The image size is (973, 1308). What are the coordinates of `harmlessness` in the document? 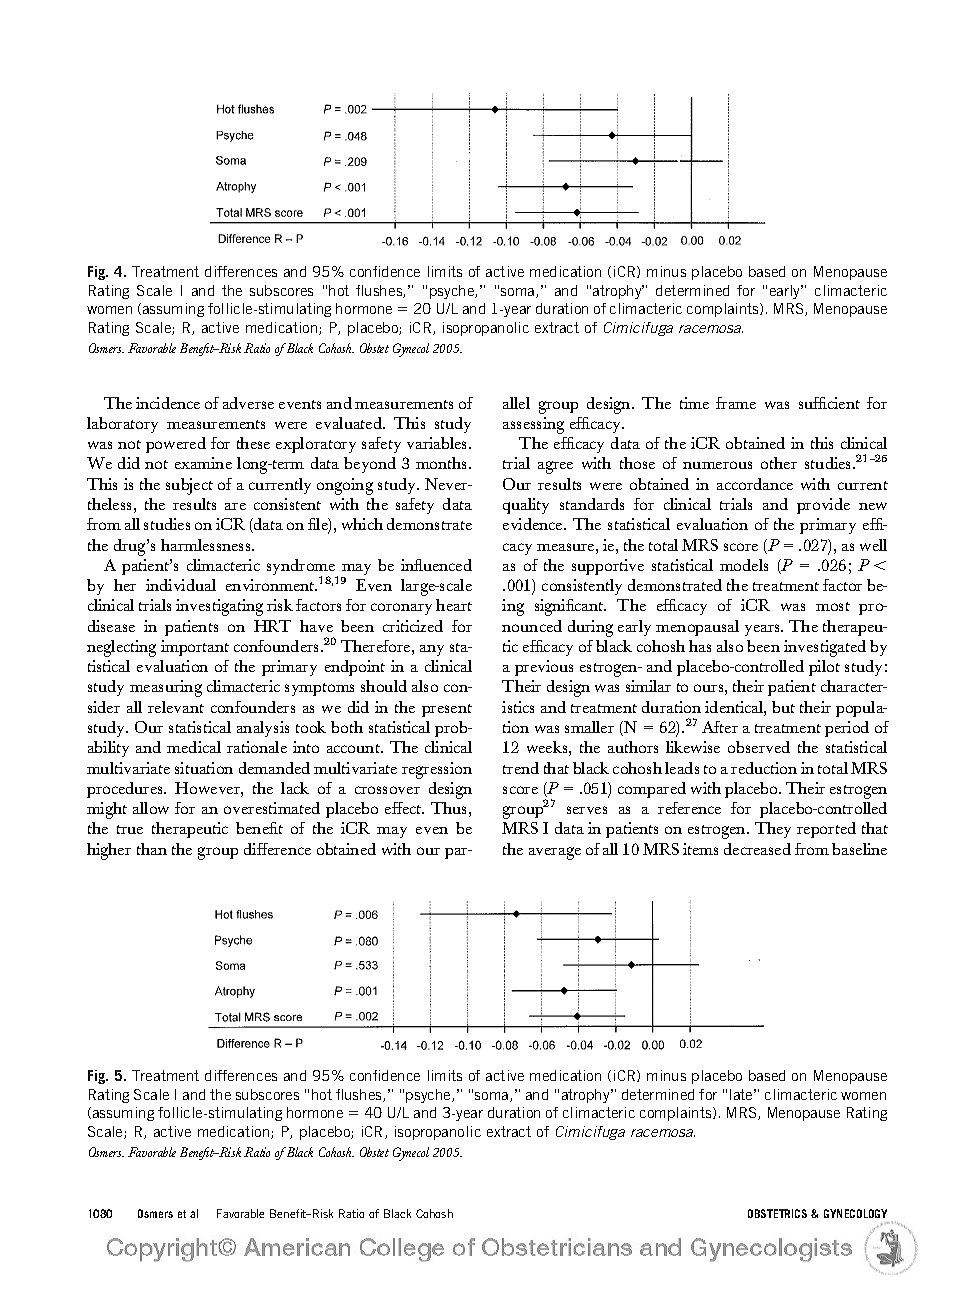 It's located at (207, 545).
